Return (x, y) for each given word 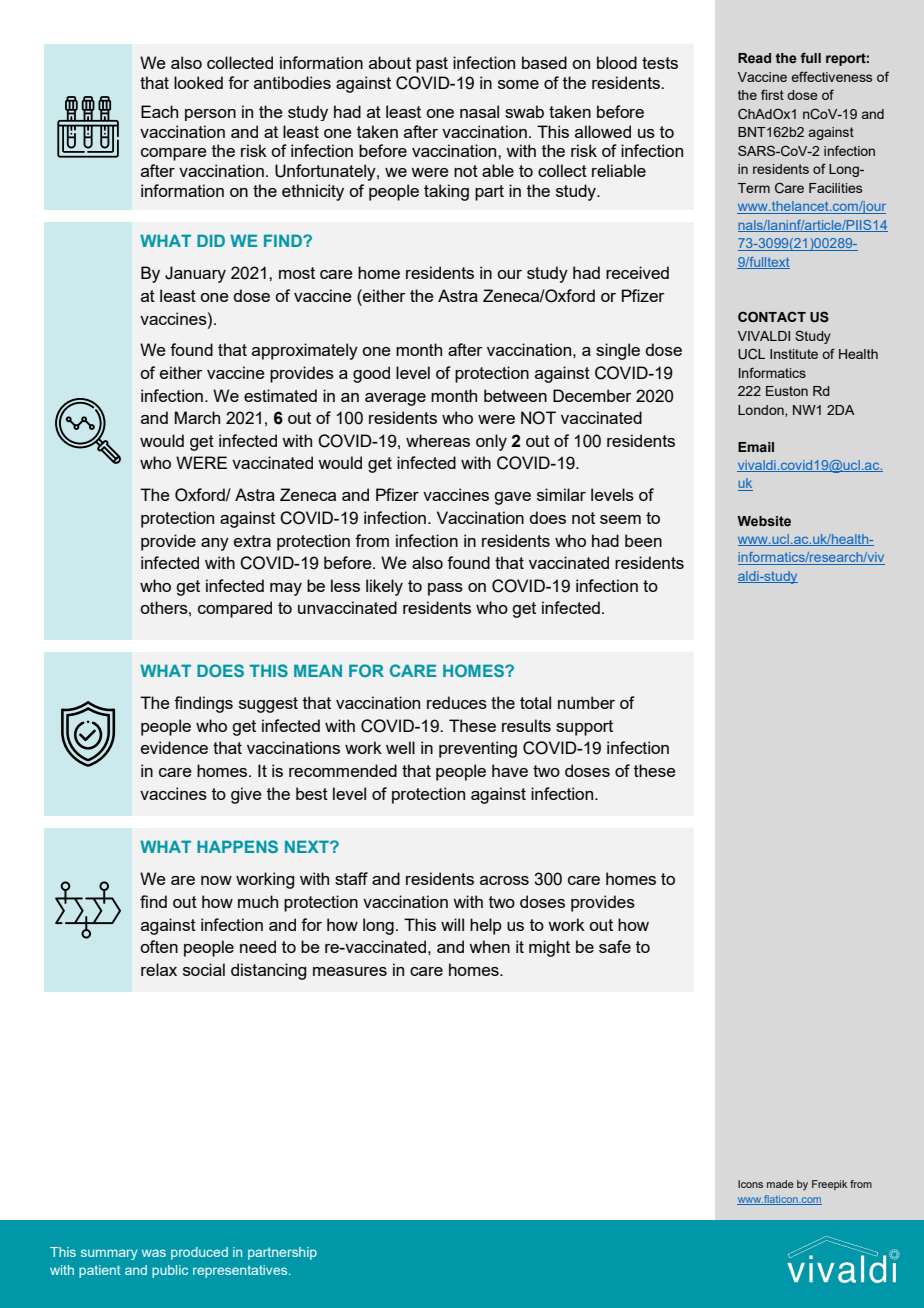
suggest (268, 705)
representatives (241, 1271)
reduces (457, 702)
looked (198, 82)
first (772, 94)
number (586, 702)
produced (199, 1253)
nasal (479, 111)
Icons (750, 1184)
